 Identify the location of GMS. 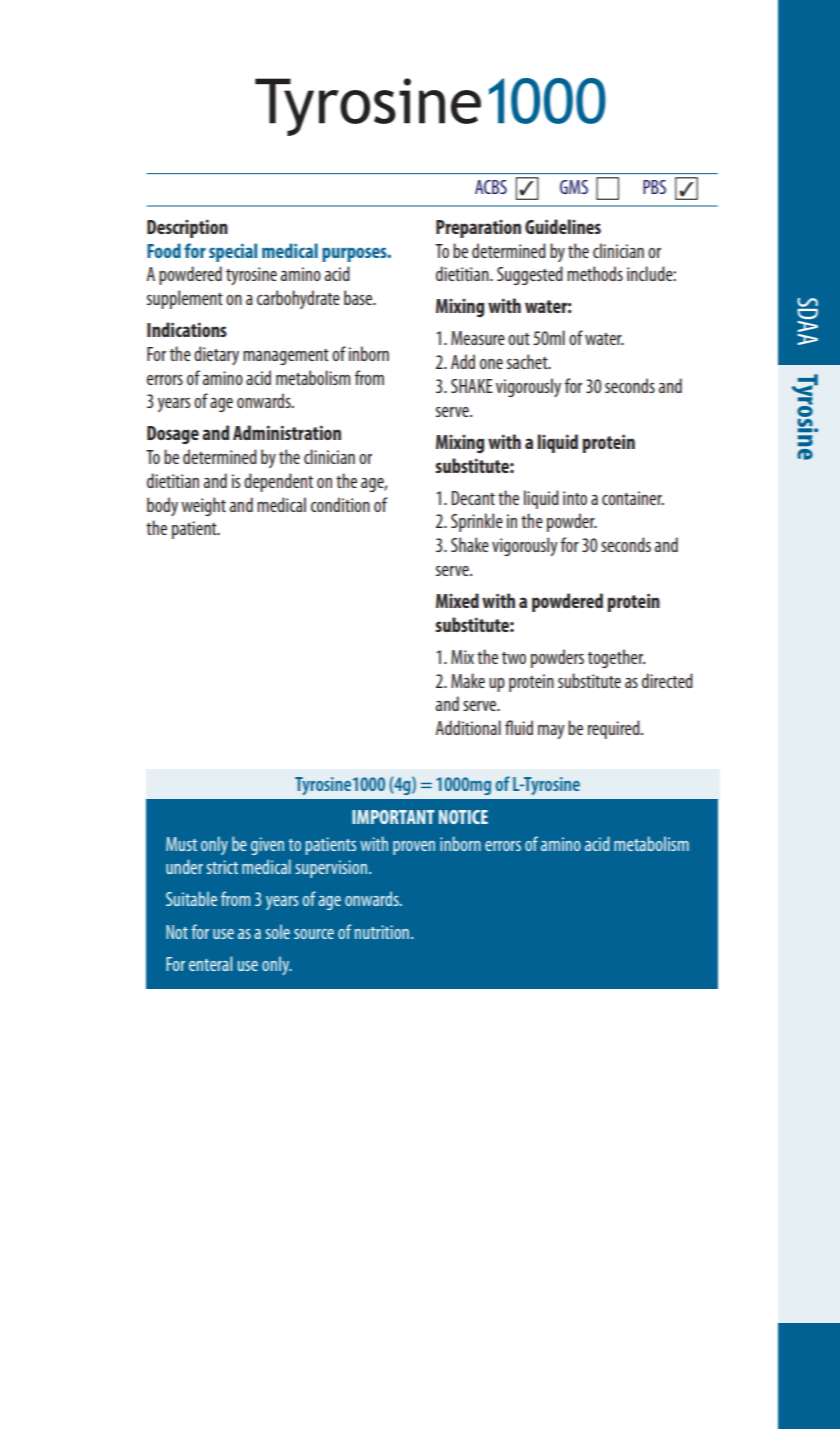
(574, 187).
